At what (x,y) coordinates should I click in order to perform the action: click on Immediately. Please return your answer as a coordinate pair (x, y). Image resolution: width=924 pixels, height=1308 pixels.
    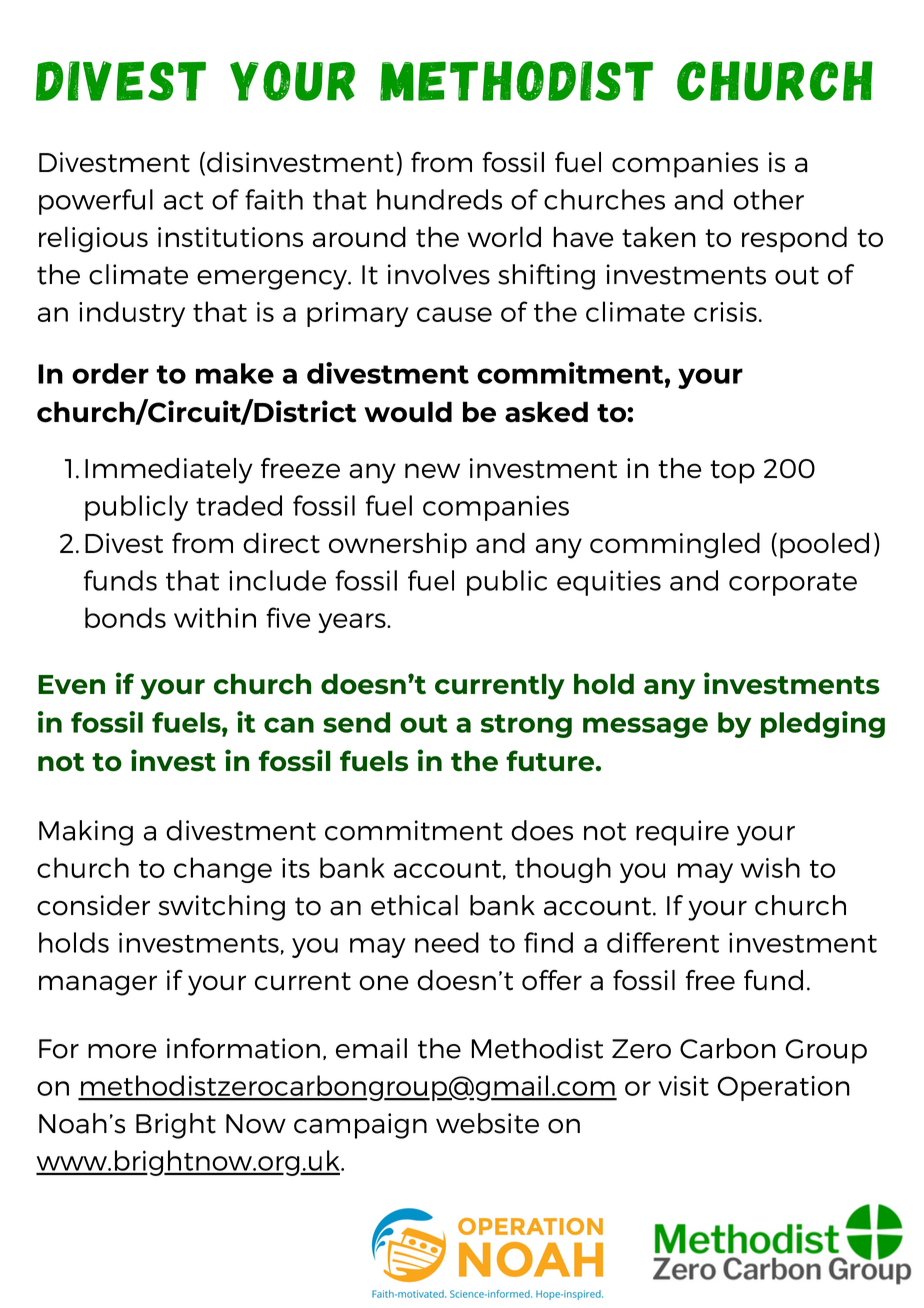
    Looking at the image, I should click on (169, 471).
